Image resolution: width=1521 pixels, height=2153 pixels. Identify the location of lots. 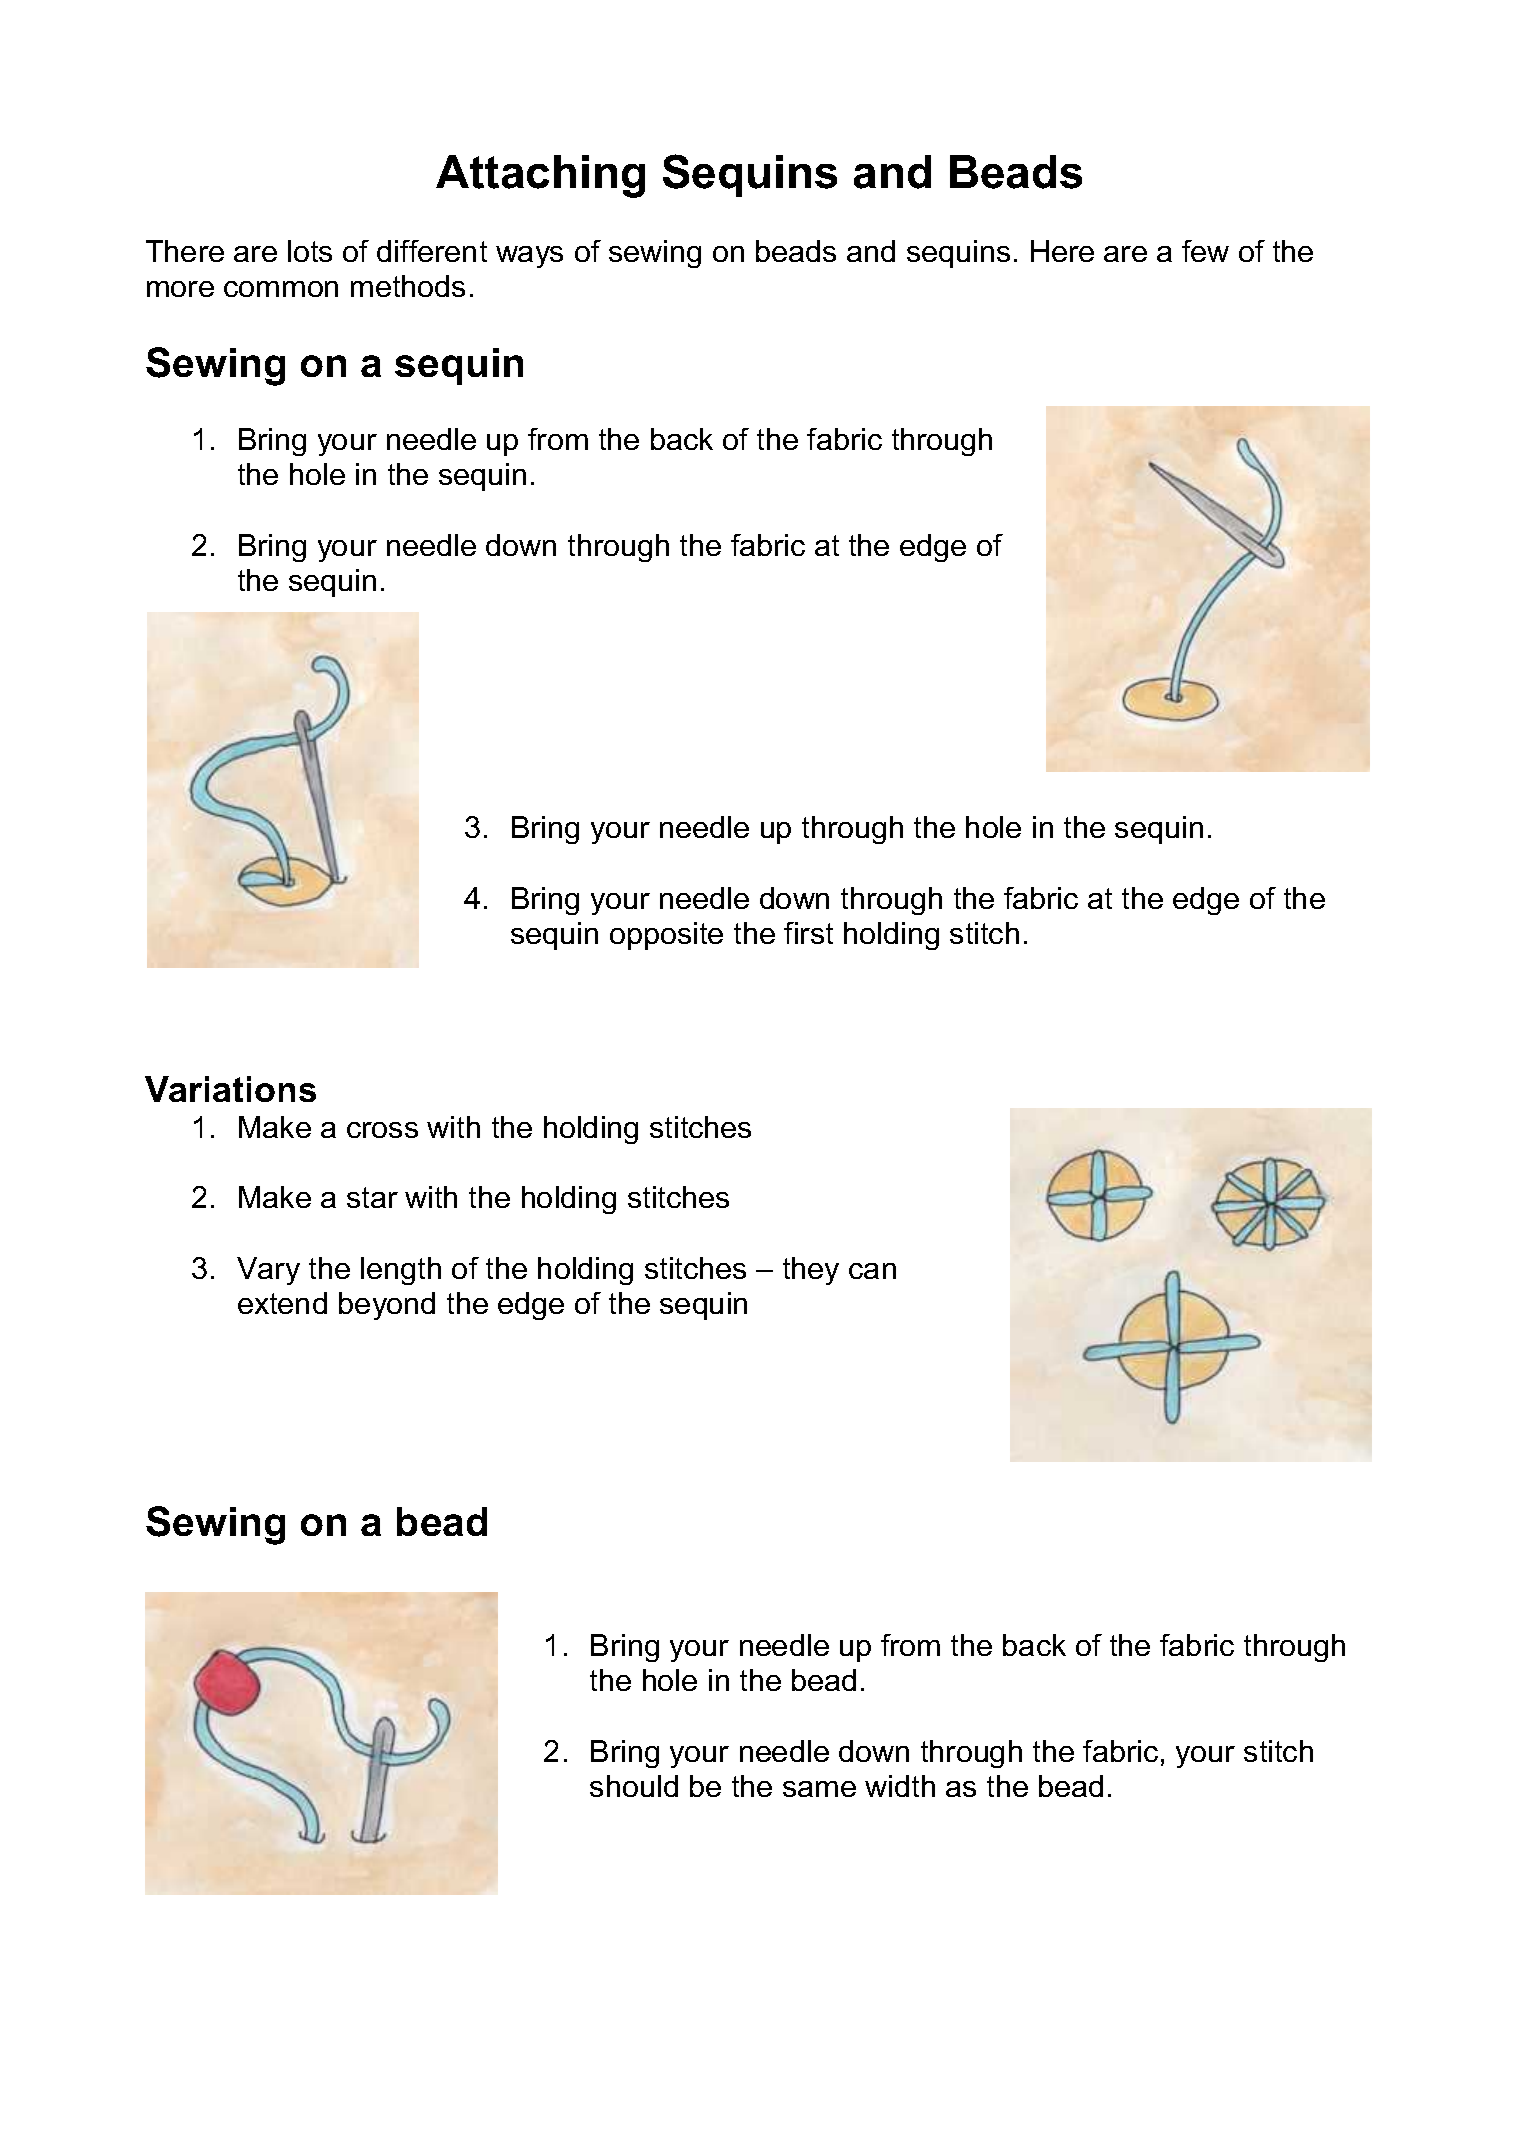
(310, 251).
